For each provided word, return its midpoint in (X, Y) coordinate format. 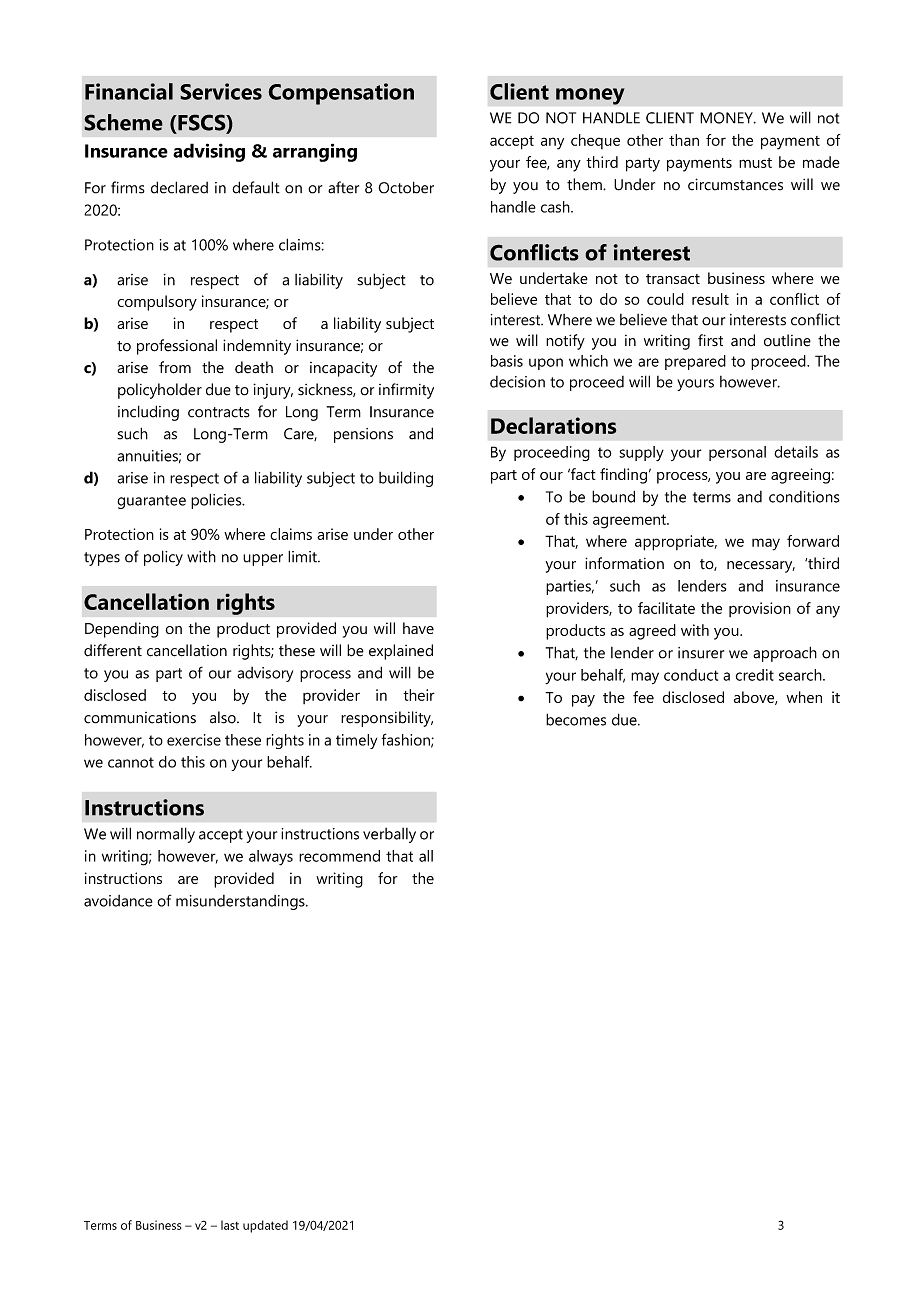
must (755, 163)
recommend (339, 856)
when (804, 697)
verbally (389, 835)
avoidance (118, 901)
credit (755, 675)
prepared (695, 362)
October (406, 187)
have (418, 628)
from (175, 367)
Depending (122, 630)
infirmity (406, 391)
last (230, 1225)
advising (209, 152)
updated (265, 1226)
